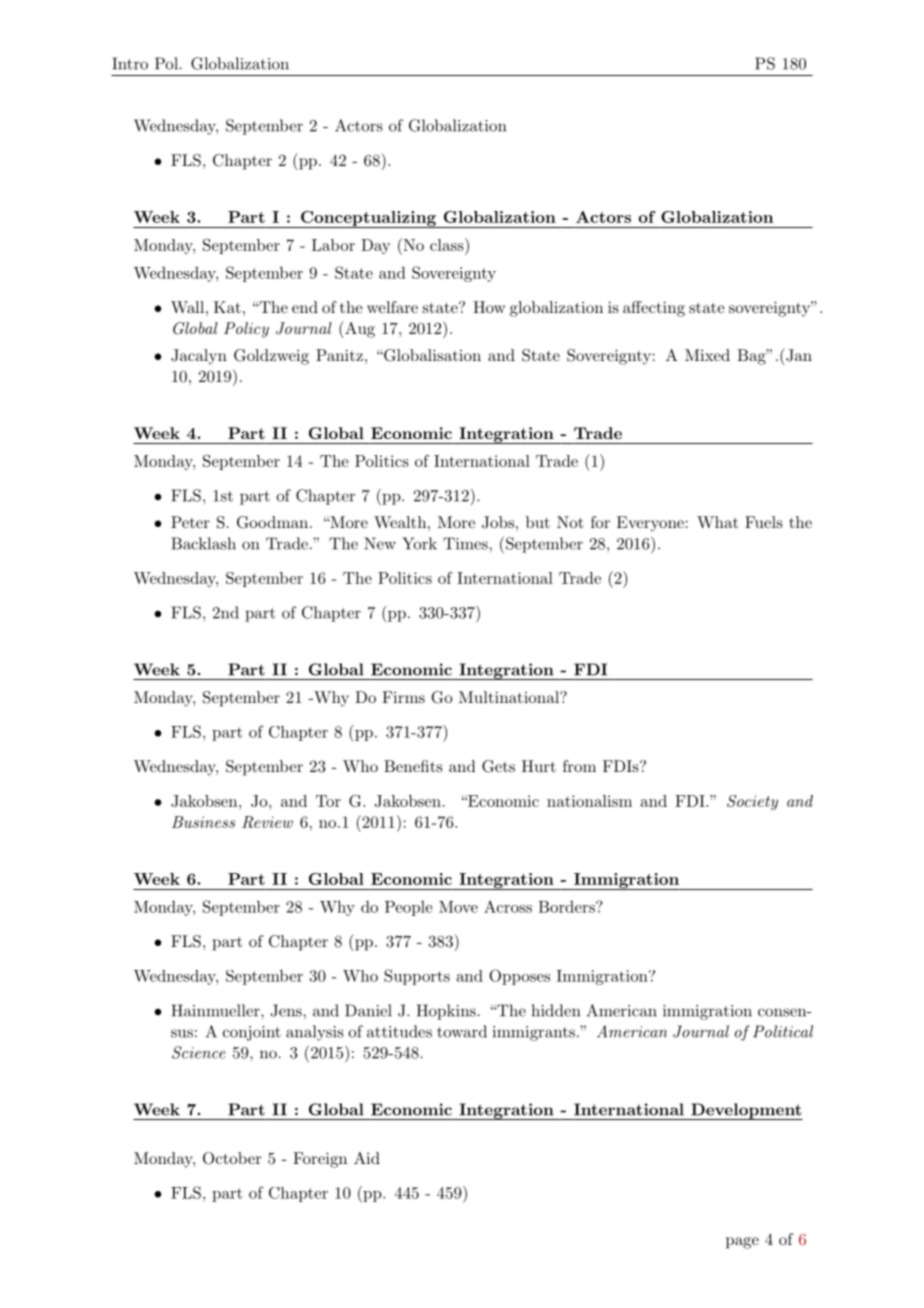  Describe the element at coordinates (367, 1158) in the screenshot. I see `Aid` at that location.
